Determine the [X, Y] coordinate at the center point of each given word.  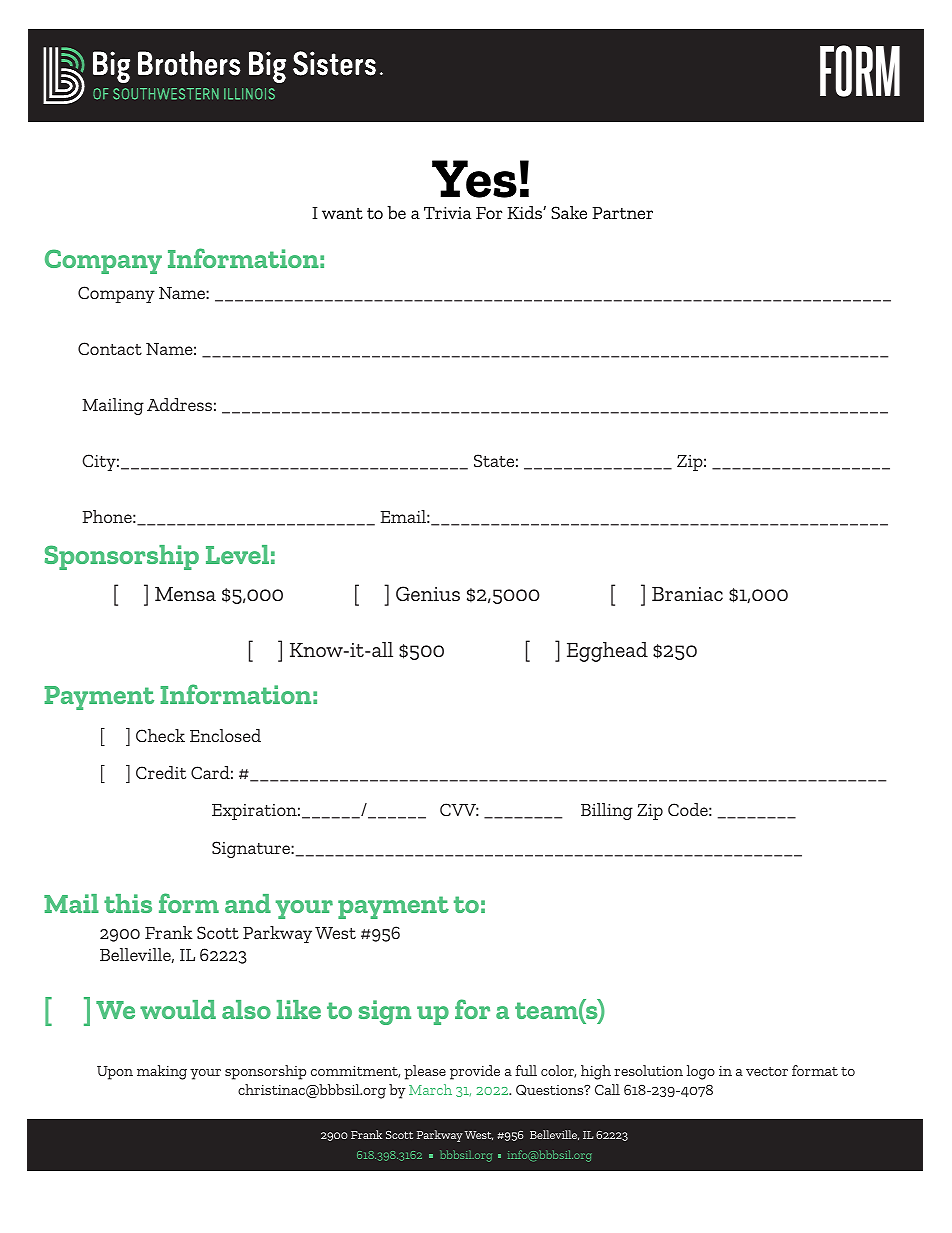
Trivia [447, 213]
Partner [622, 213]
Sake [569, 212]
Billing [607, 811]
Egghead [607, 652]
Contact [110, 348]
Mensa [185, 594]
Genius [428, 593]
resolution [648, 1070]
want [342, 213]
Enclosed [225, 735]
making [162, 1072]
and [248, 903]
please [425, 1072]
